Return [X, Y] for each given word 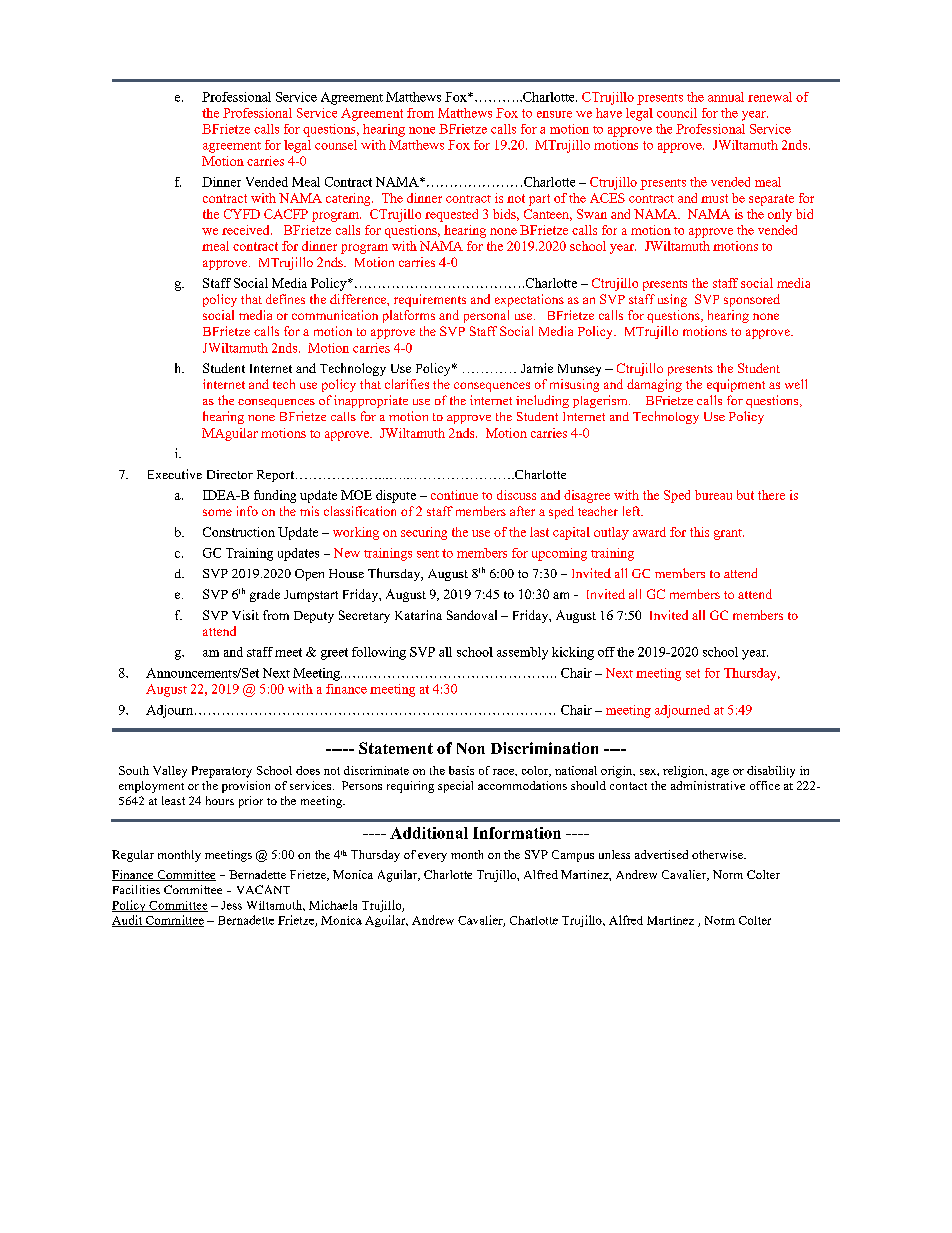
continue [454, 495]
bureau [713, 495]
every [432, 857]
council [677, 113]
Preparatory [222, 772]
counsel [336, 145]
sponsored [752, 300]
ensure [554, 114]
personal [486, 316]
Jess [231, 905]
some [217, 512]
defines [285, 299]
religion [685, 772]
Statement [396, 748]
